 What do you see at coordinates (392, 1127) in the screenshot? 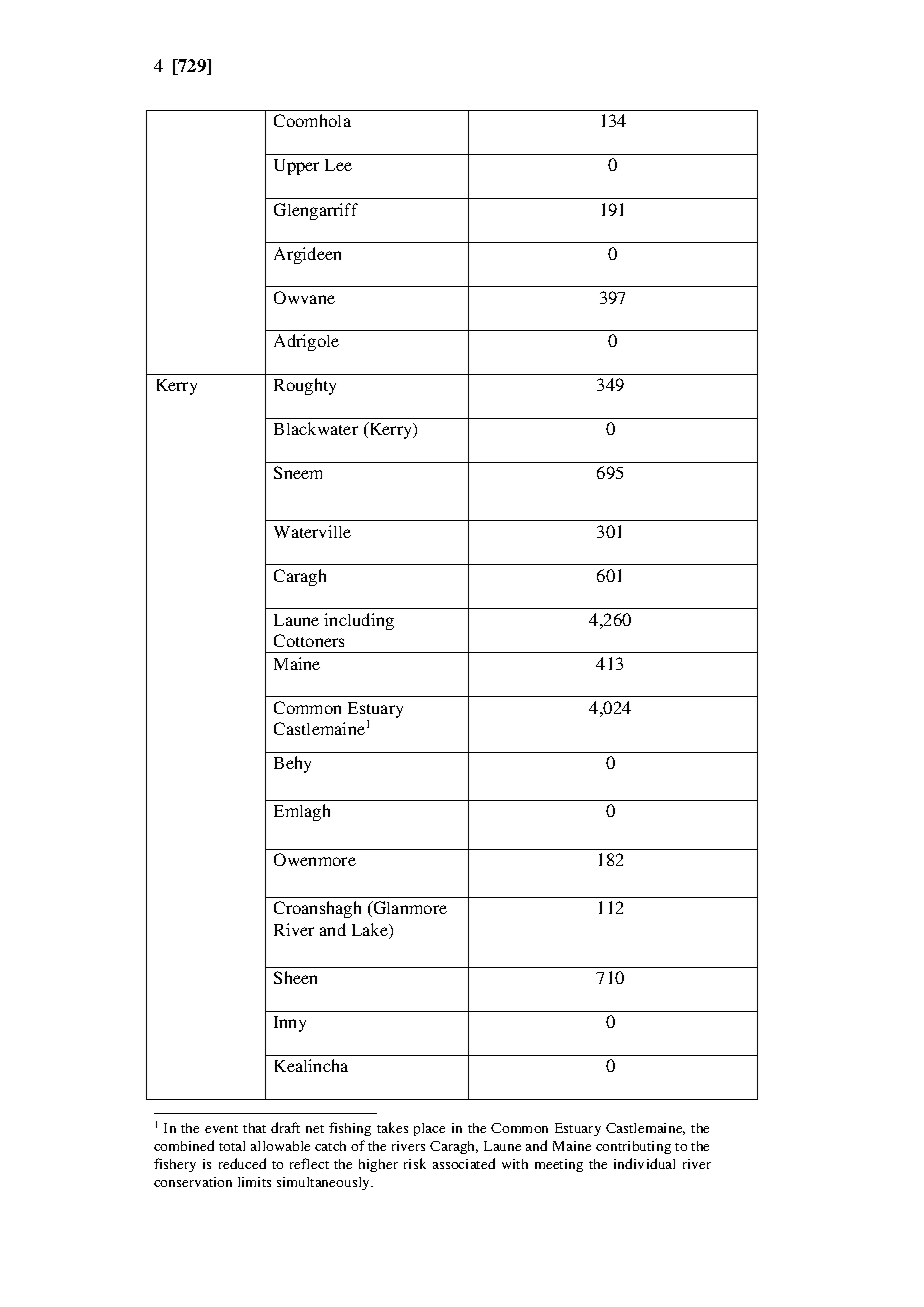
I see `takes` at bounding box center [392, 1127].
